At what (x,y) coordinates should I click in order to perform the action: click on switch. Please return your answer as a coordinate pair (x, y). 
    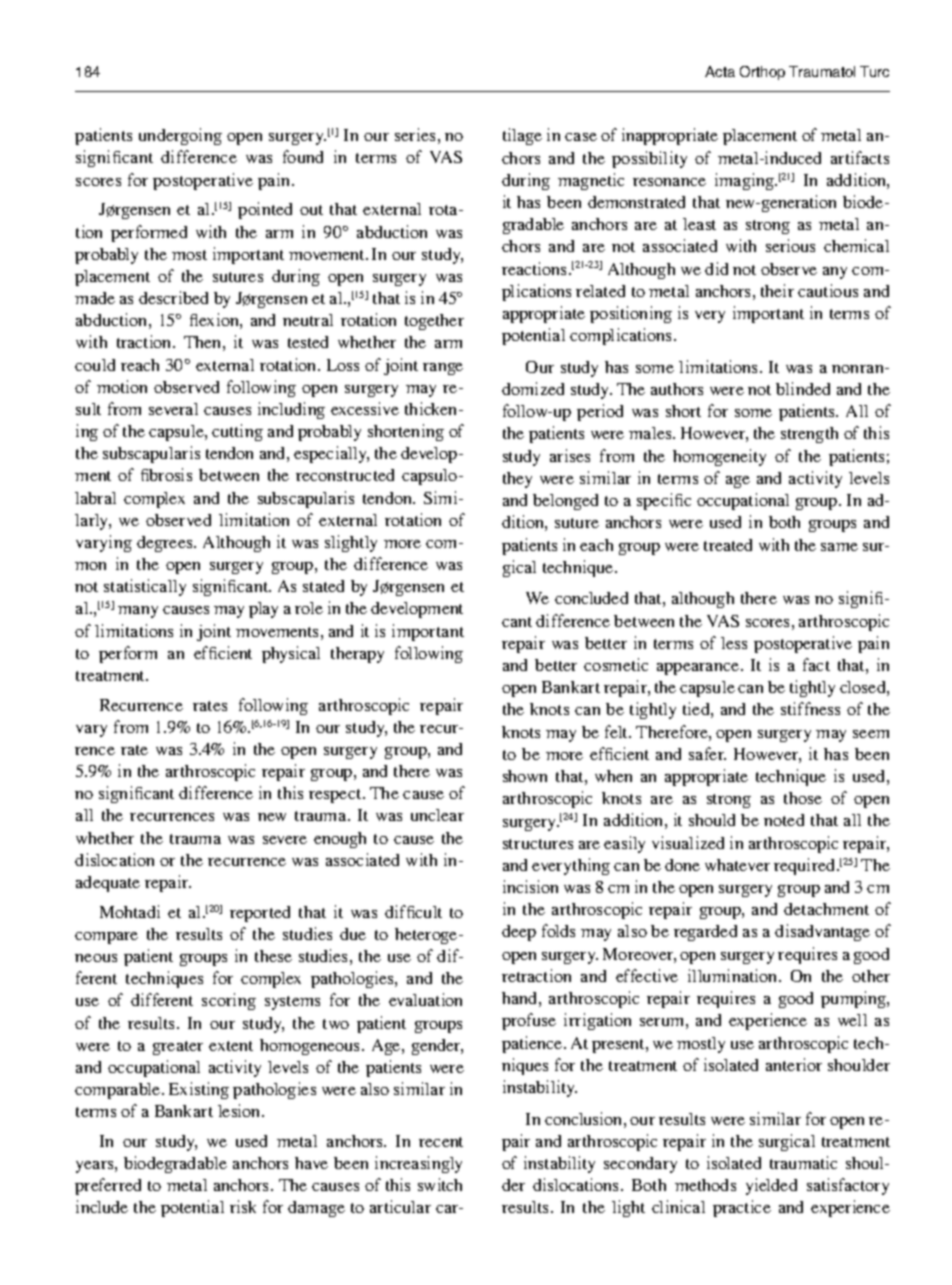
    Looking at the image, I should click on (440, 1184).
